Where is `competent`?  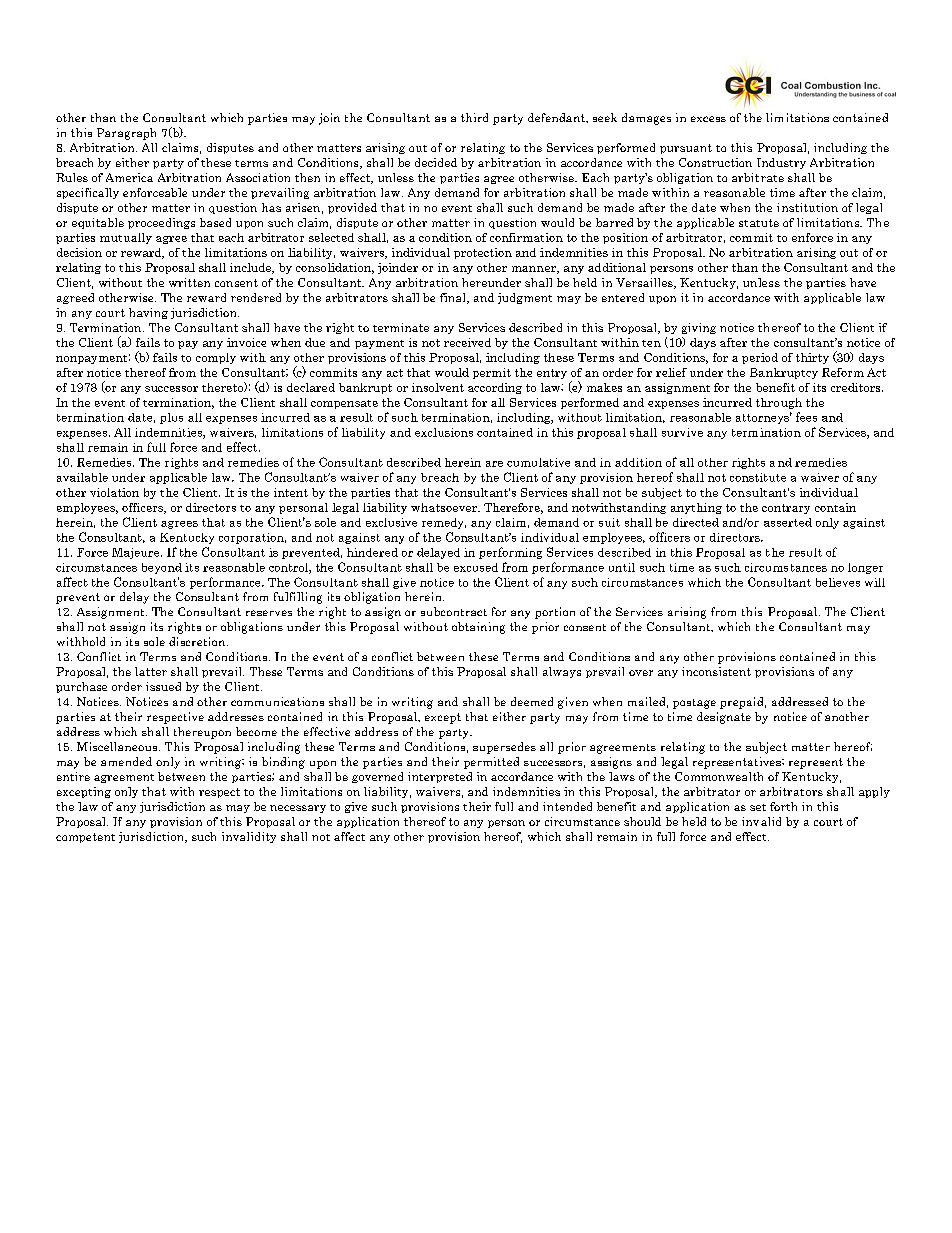
competent is located at coordinates (85, 838).
